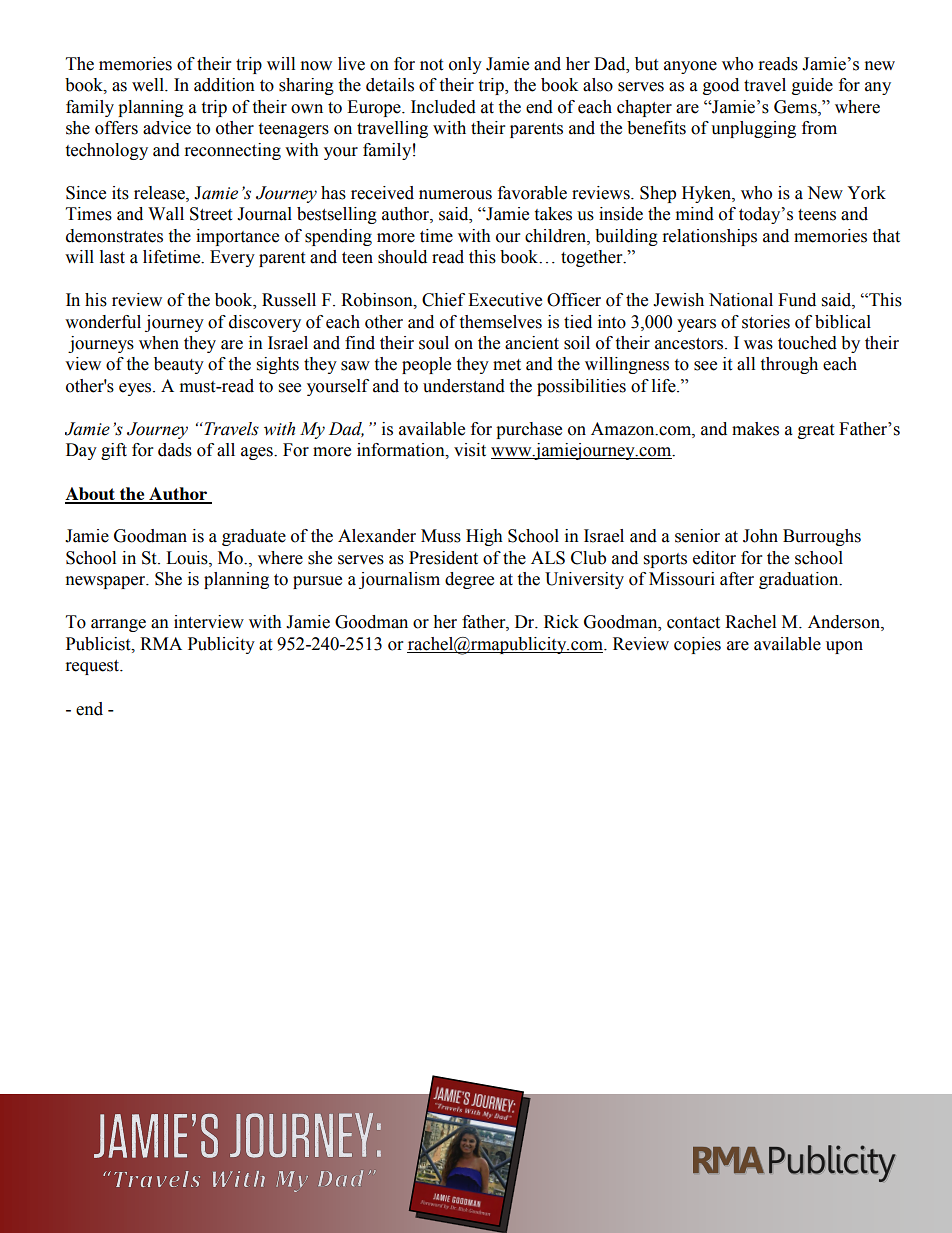 Image resolution: width=952 pixels, height=1233 pixels. I want to click on through, so click(789, 365).
